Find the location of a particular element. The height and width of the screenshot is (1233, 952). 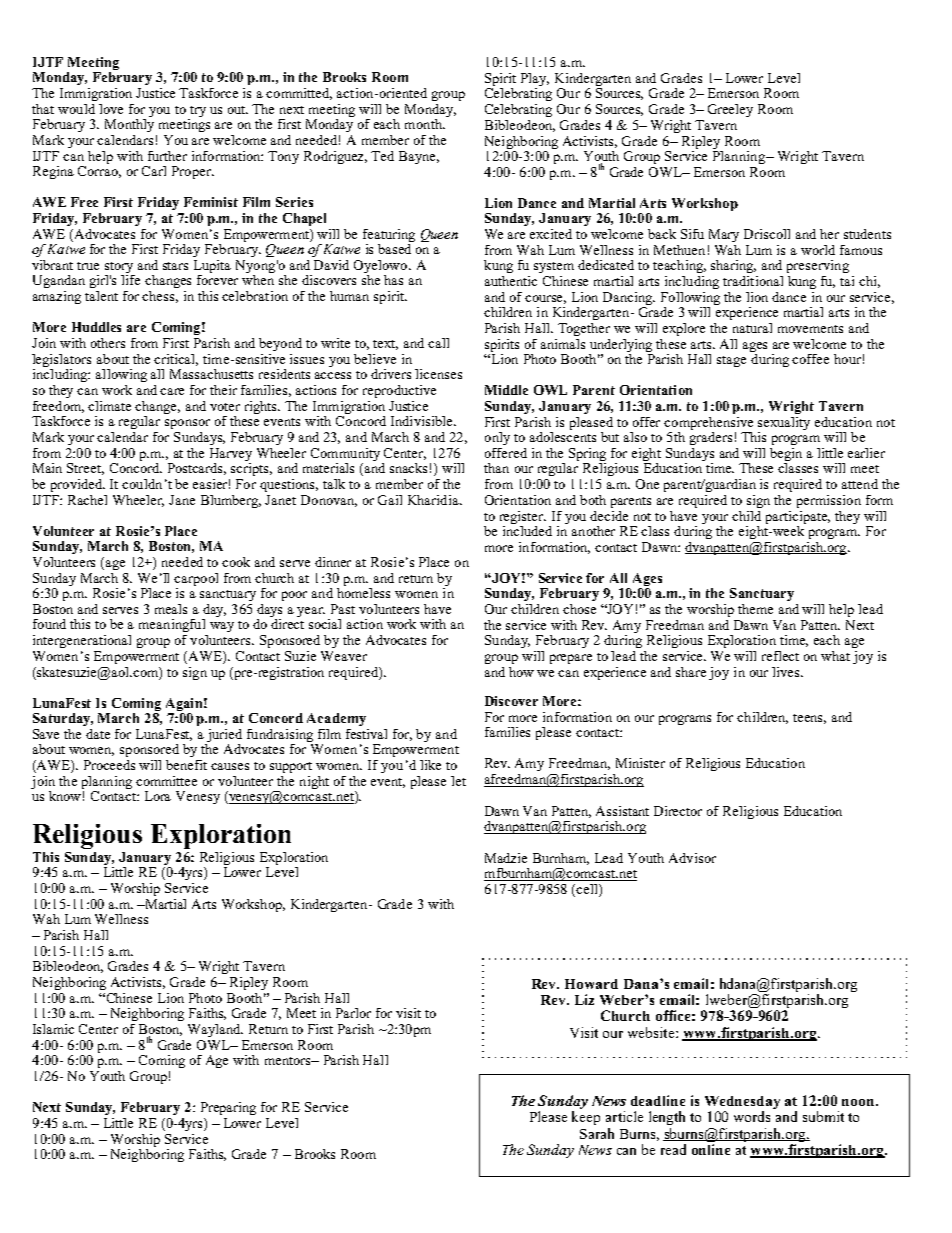

licenses is located at coordinates (438, 374).
